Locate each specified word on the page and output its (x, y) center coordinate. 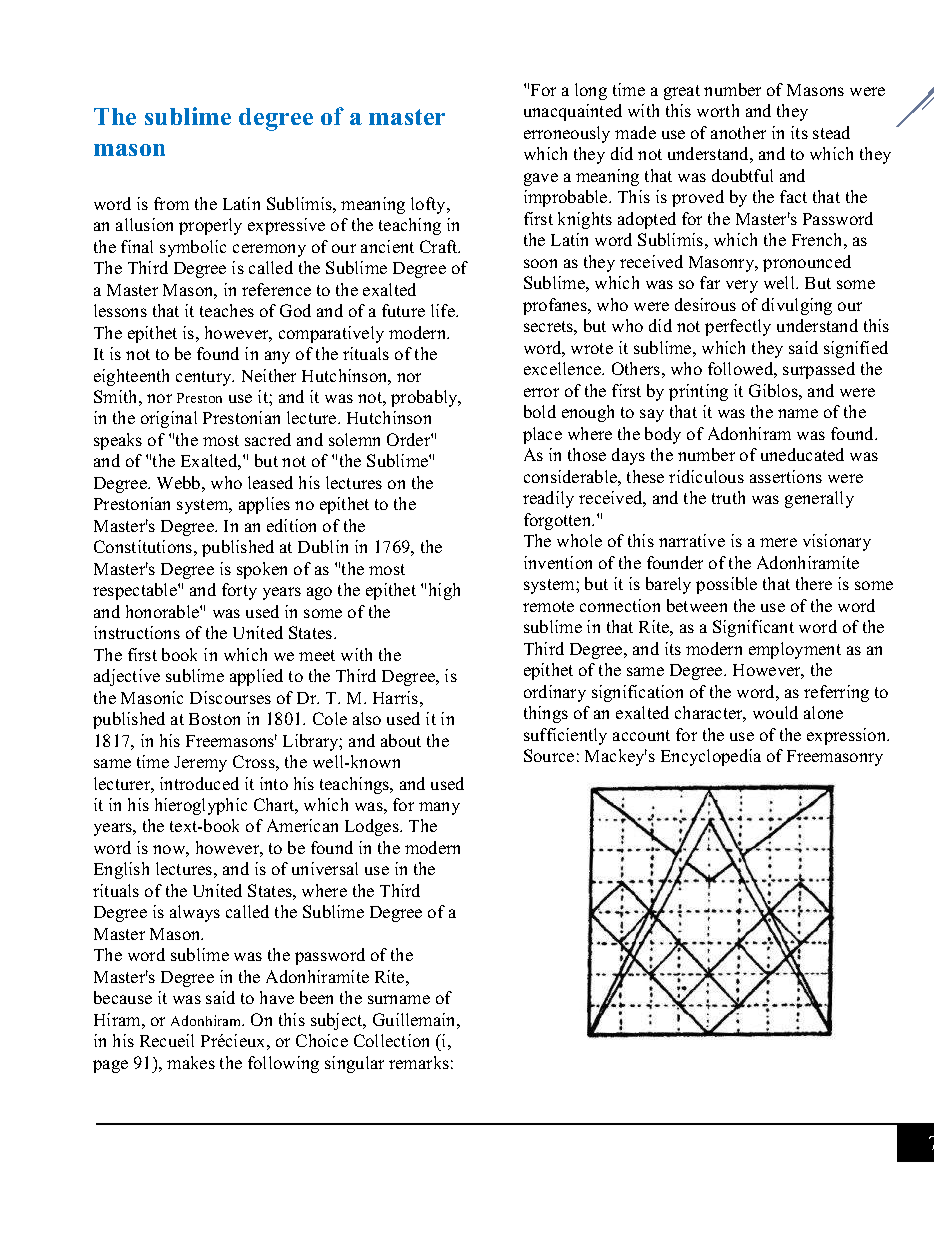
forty (239, 591)
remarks (419, 1062)
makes (191, 1062)
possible (726, 585)
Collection (391, 1040)
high (444, 591)
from (171, 203)
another (738, 132)
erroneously (567, 134)
